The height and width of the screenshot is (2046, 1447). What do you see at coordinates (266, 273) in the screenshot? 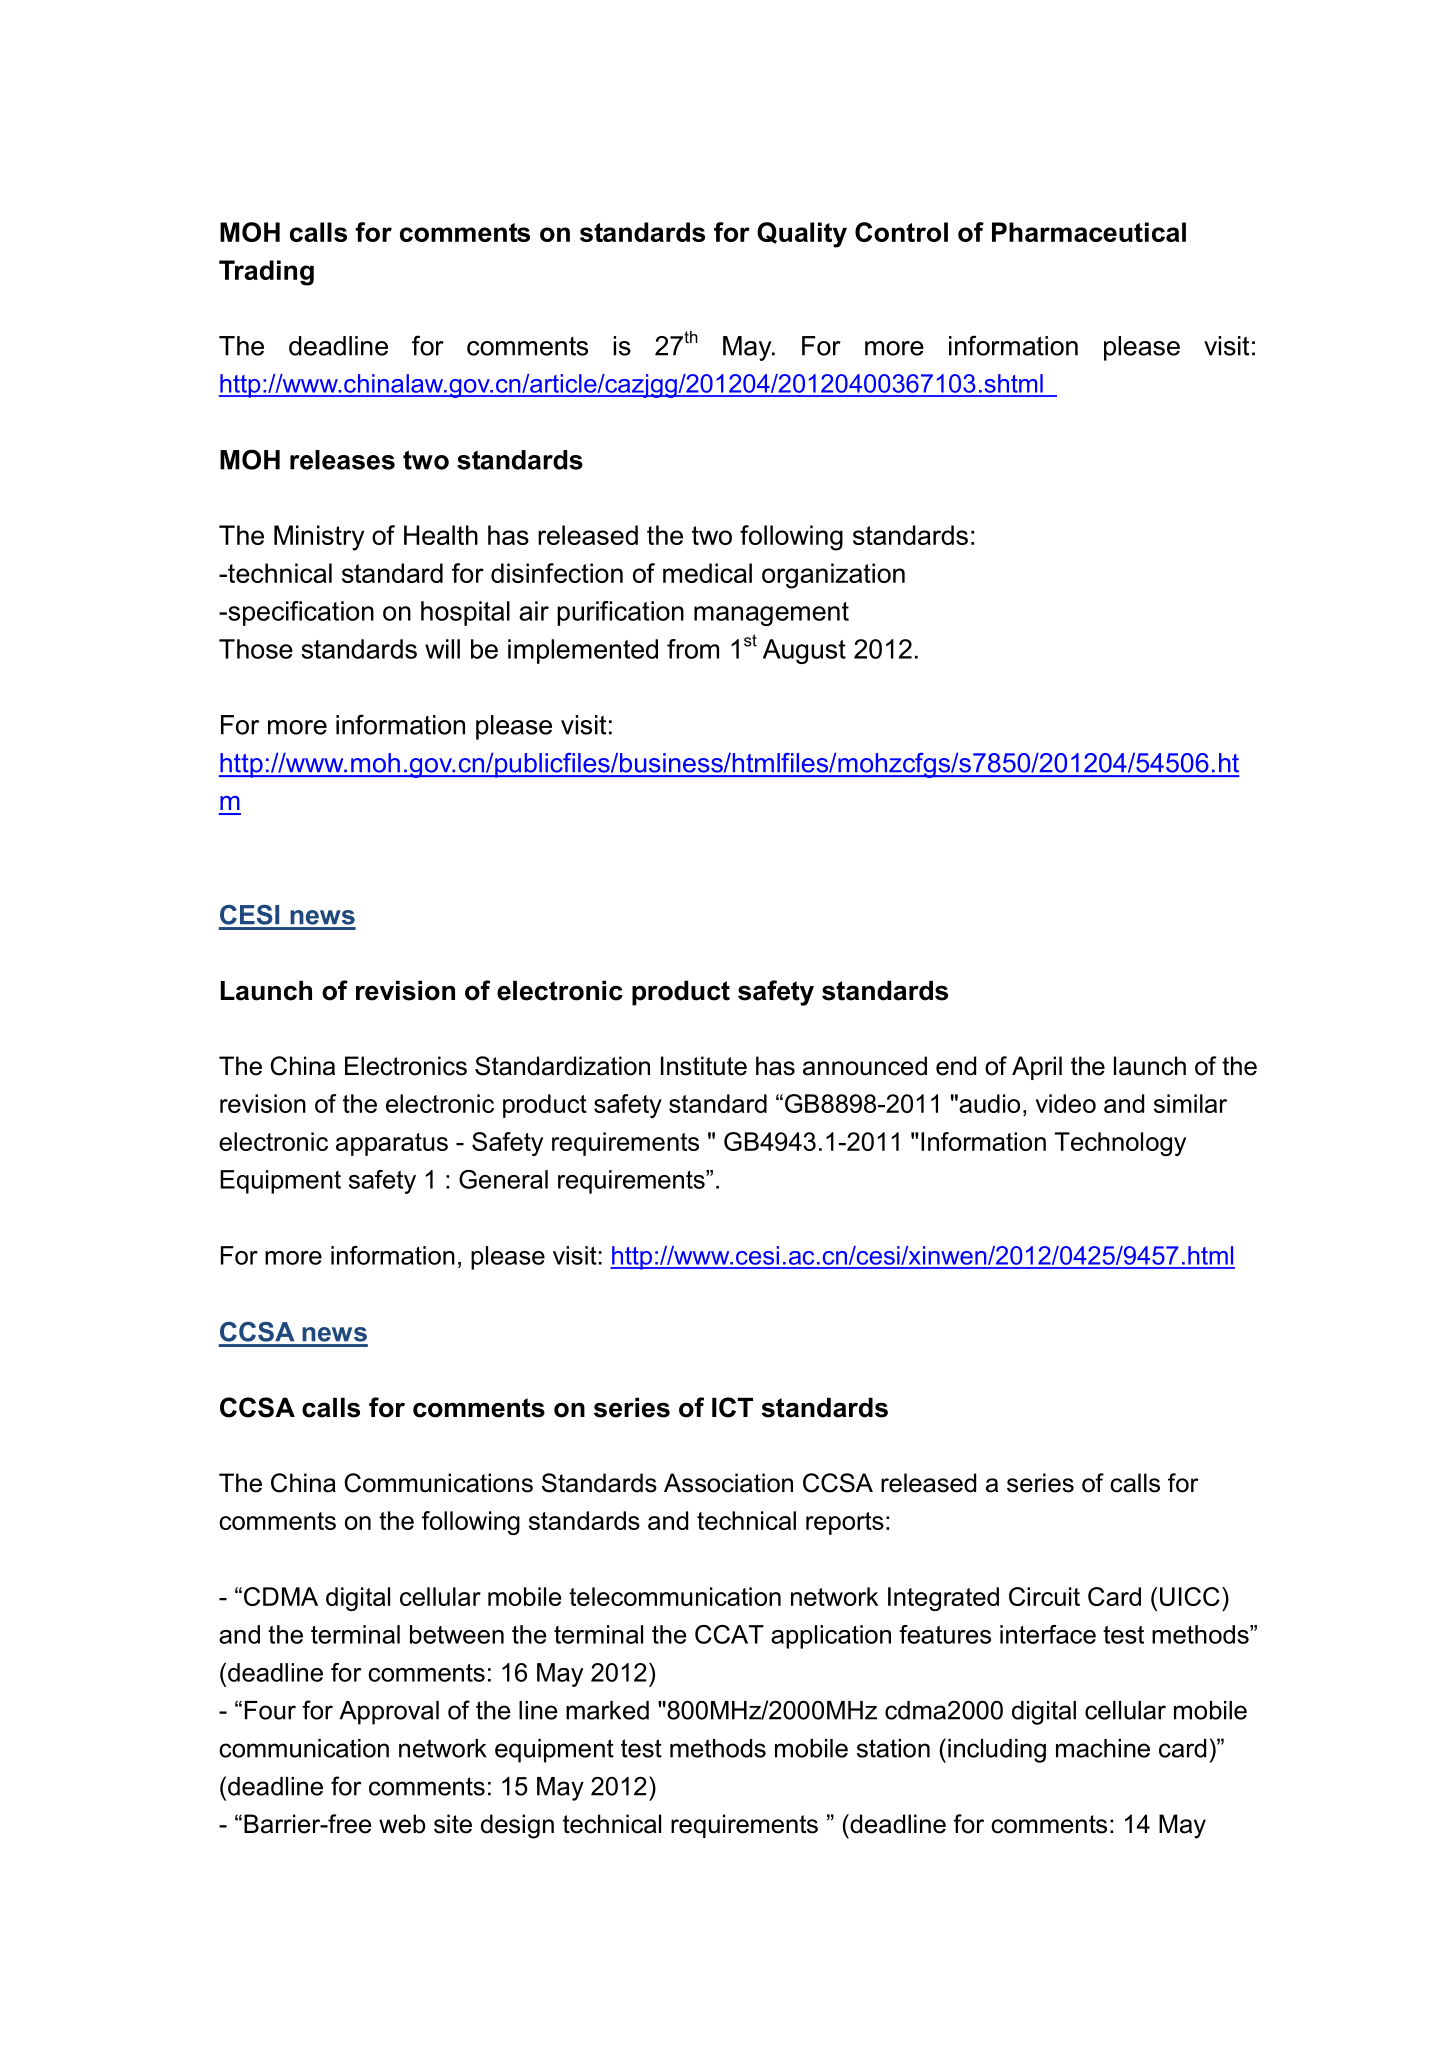
I see `Trading` at bounding box center [266, 273].
